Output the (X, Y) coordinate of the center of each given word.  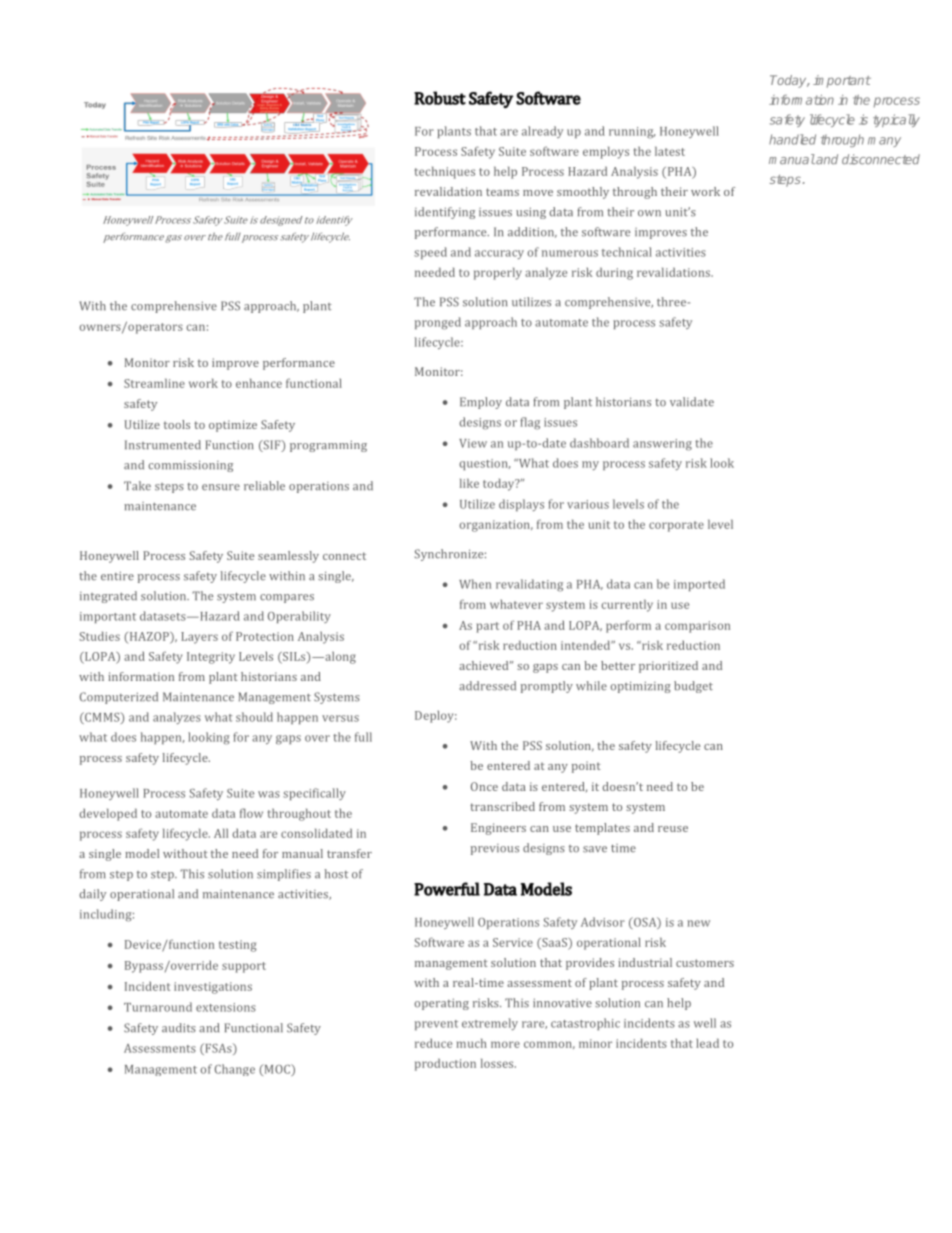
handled (792, 139)
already (542, 132)
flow (251, 813)
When (475, 584)
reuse (673, 829)
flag (530, 423)
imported (699, 585)
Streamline (154, 383)
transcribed (502, 806)
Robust (440, 98)
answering (662, 445)
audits (179, 1028)
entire (117, 576)
